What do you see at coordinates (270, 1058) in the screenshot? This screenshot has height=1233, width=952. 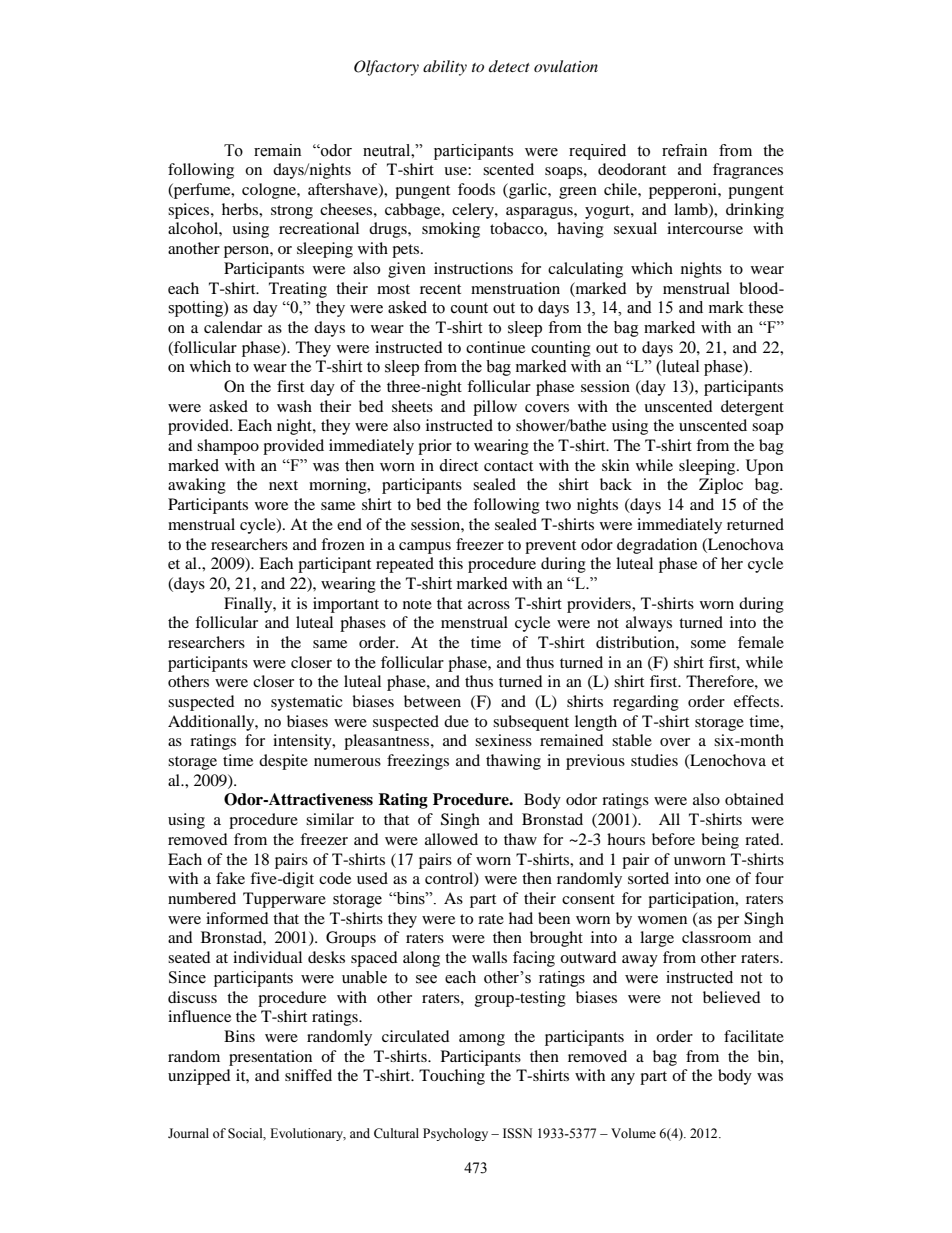 I see `presentation` at bounding box center [270, 1058].
